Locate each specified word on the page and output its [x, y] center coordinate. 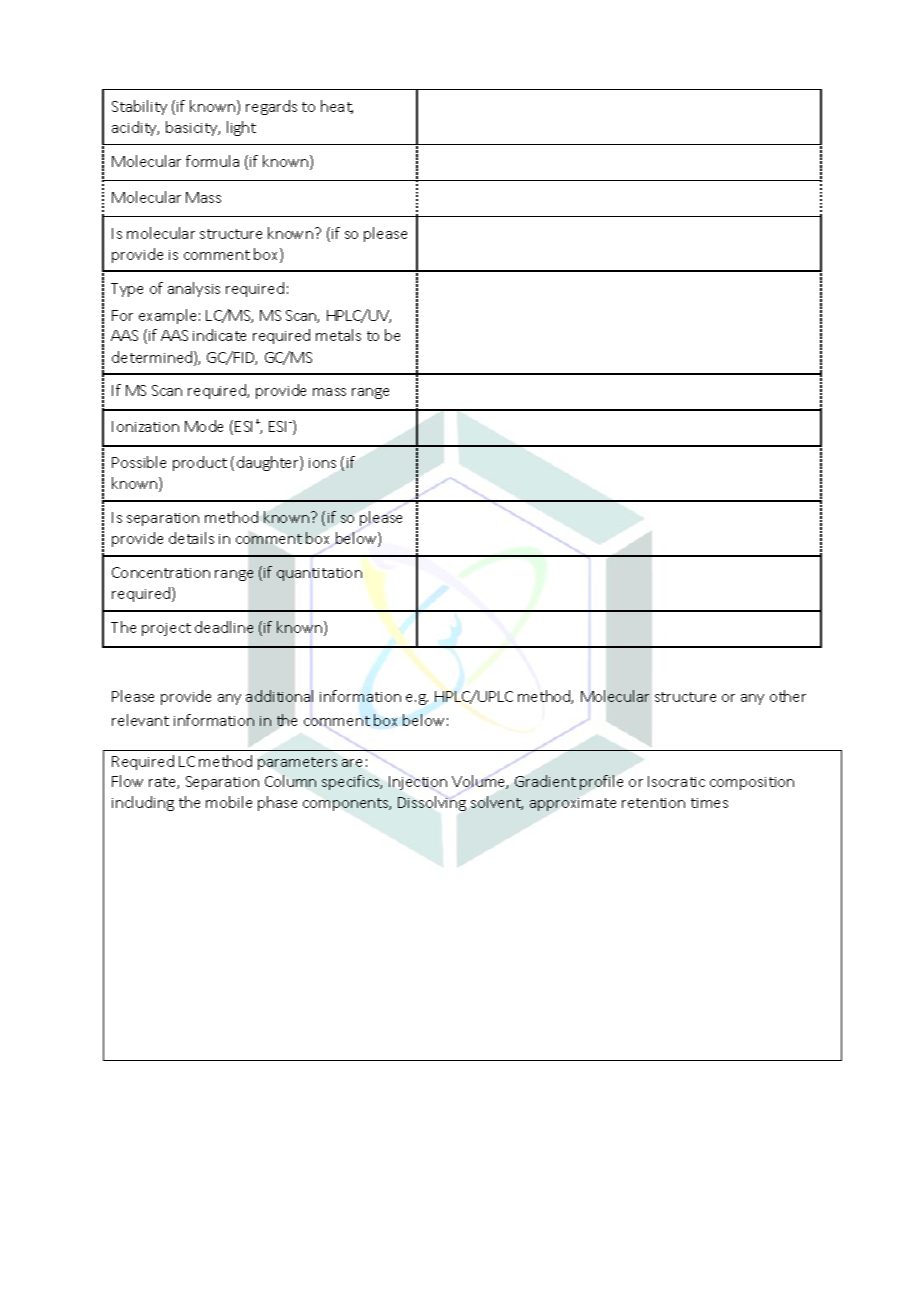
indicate [219, 335]
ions [322, 463]
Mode [204, 426]
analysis [194, 289]
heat [337, 107]
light [241, 128]
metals [338, 335]
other [788, 696]
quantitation [319, 574]
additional [279, 696]
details [191, 538]
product [200, 463]
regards [271, 107]
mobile [229, 802]
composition [752, 783]
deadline [224, 627]
